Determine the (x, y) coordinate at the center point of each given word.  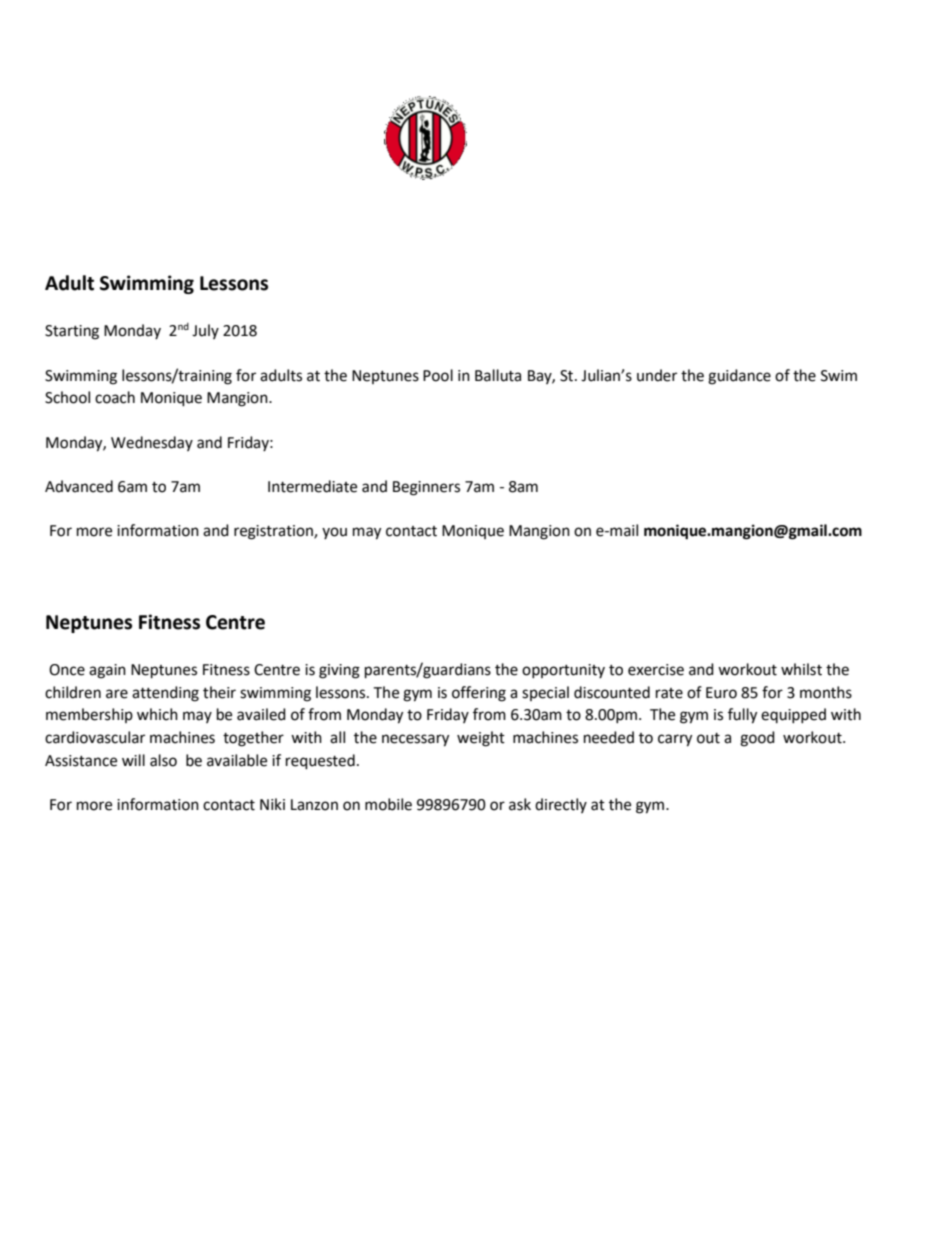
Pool (438, 375)
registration (274, 532)
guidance (739, 377)
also (163, 760)
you (334, 533)
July (205, 331)
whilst (801, 669)
